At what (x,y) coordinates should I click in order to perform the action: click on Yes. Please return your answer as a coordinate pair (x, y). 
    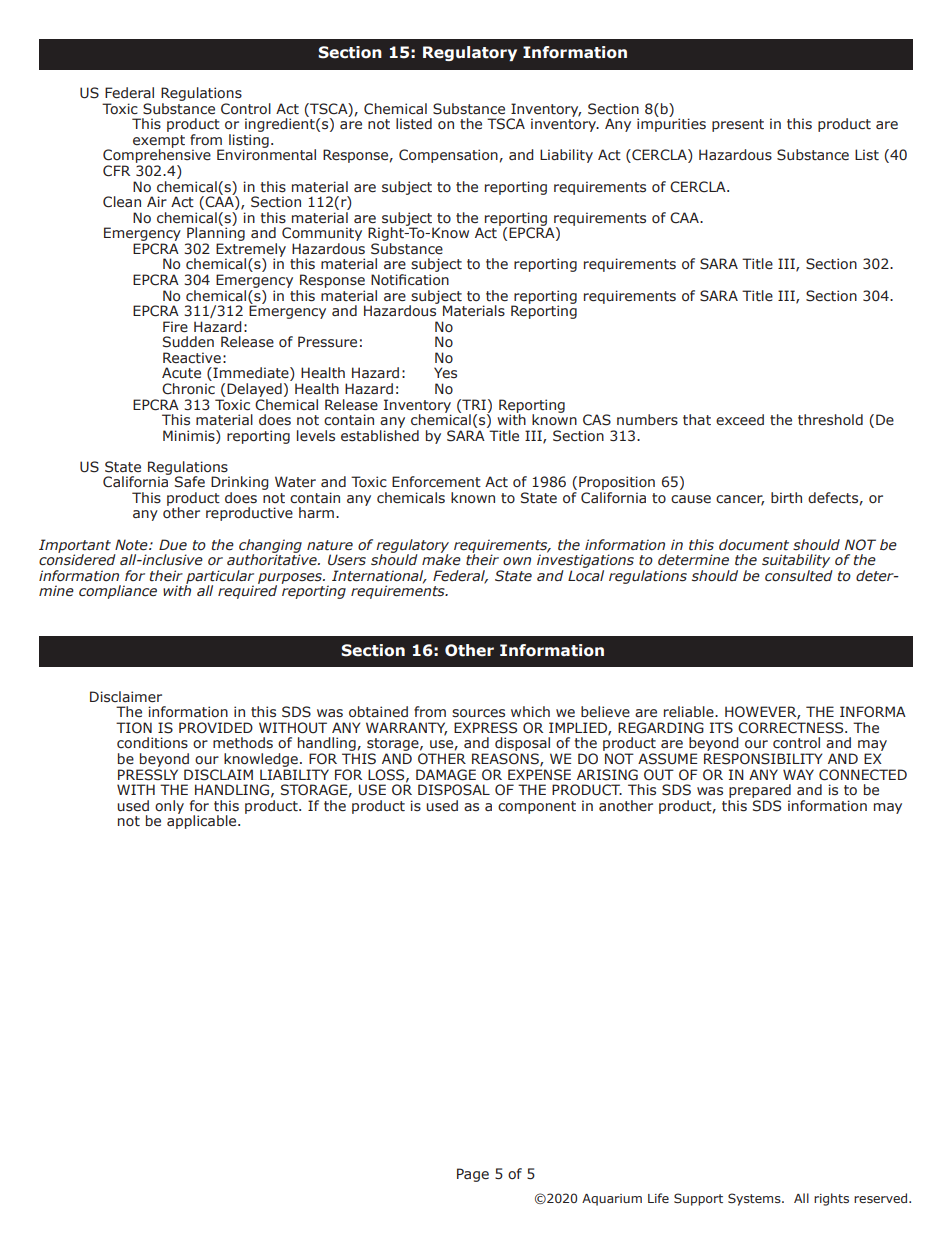
    Looking at the image, I should click on (445, 373).
